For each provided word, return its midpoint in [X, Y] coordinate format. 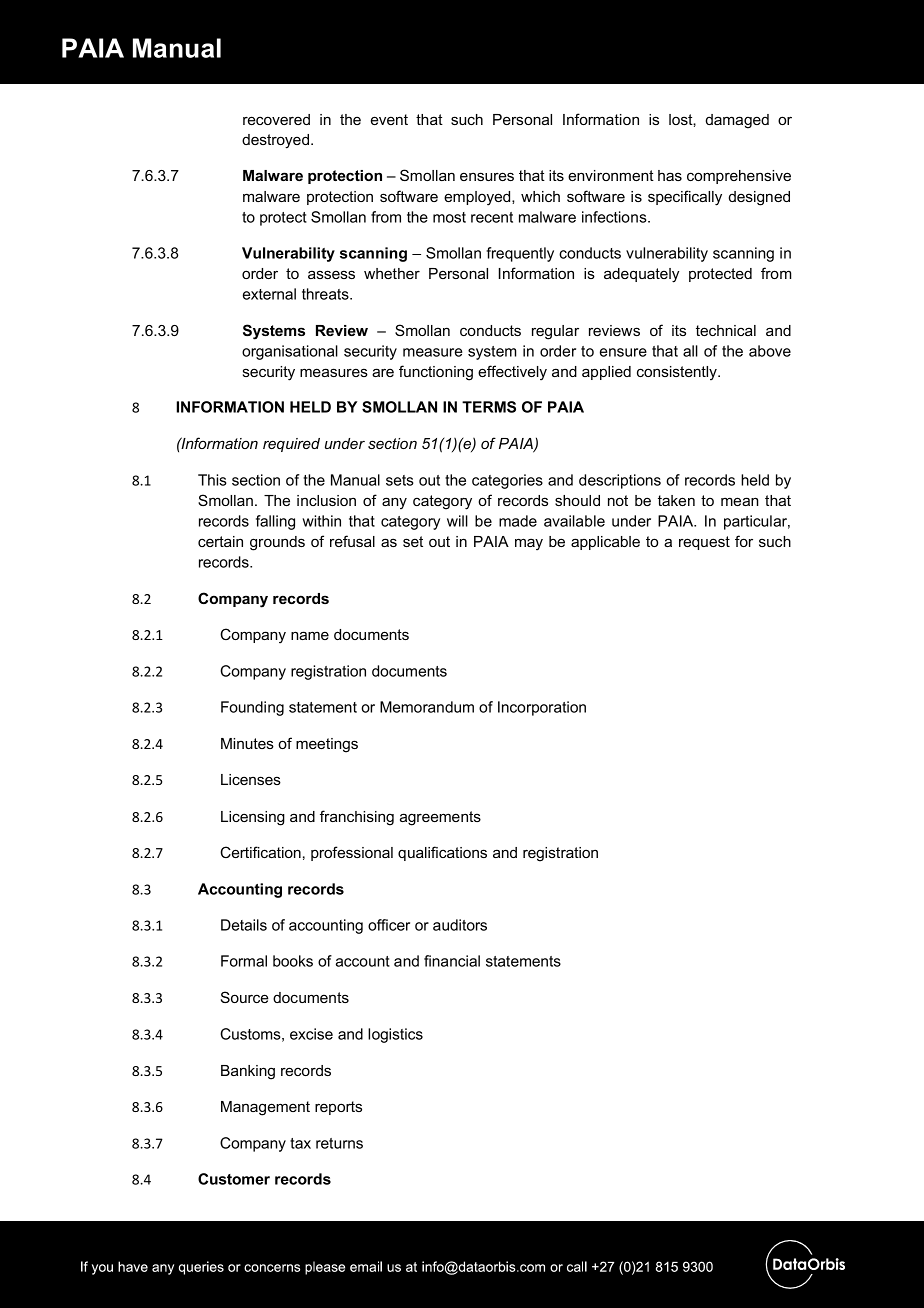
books [293, 961]
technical [726, 330]
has [670, 175]
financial [452, 961]
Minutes [247, 743]
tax [300, 1143]
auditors [460, 925]
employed [478, 198]
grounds [277, 543]
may [529, 544]
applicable [605, 543]
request [704, 543]
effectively [512, 373]
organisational [290, 352]
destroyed [277, 141]
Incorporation [542, 708]
